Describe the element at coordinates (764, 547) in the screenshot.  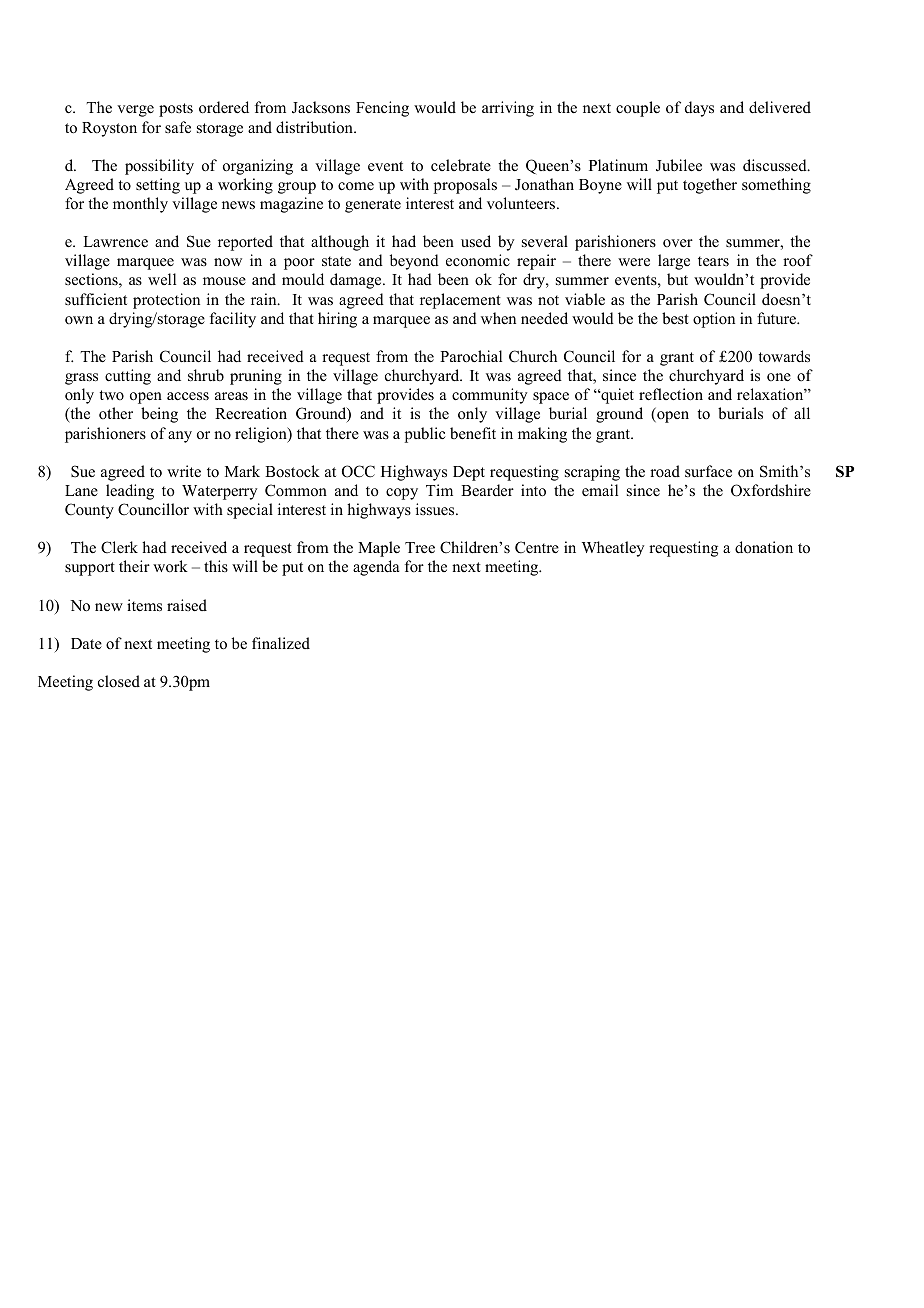
I see `donation` at that location.
